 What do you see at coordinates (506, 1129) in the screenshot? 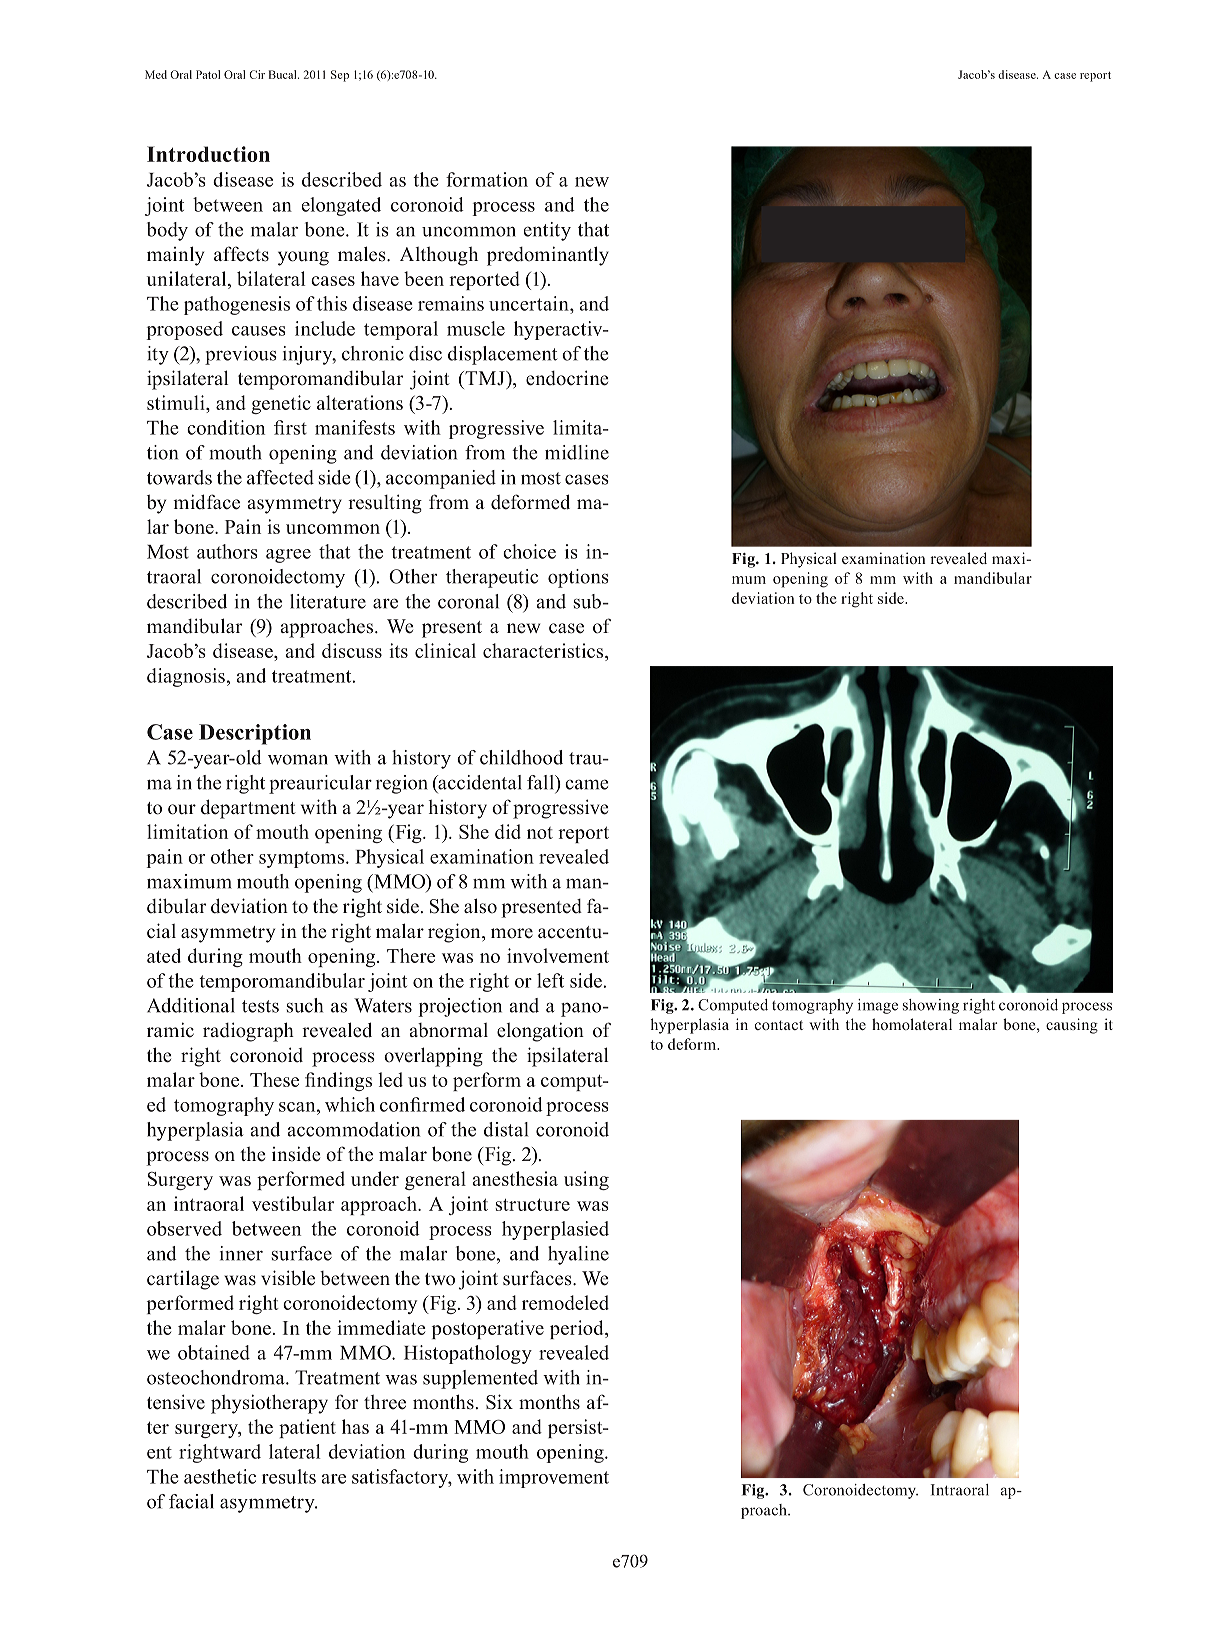
I see `distal` at bounding box center [506, 1129].
